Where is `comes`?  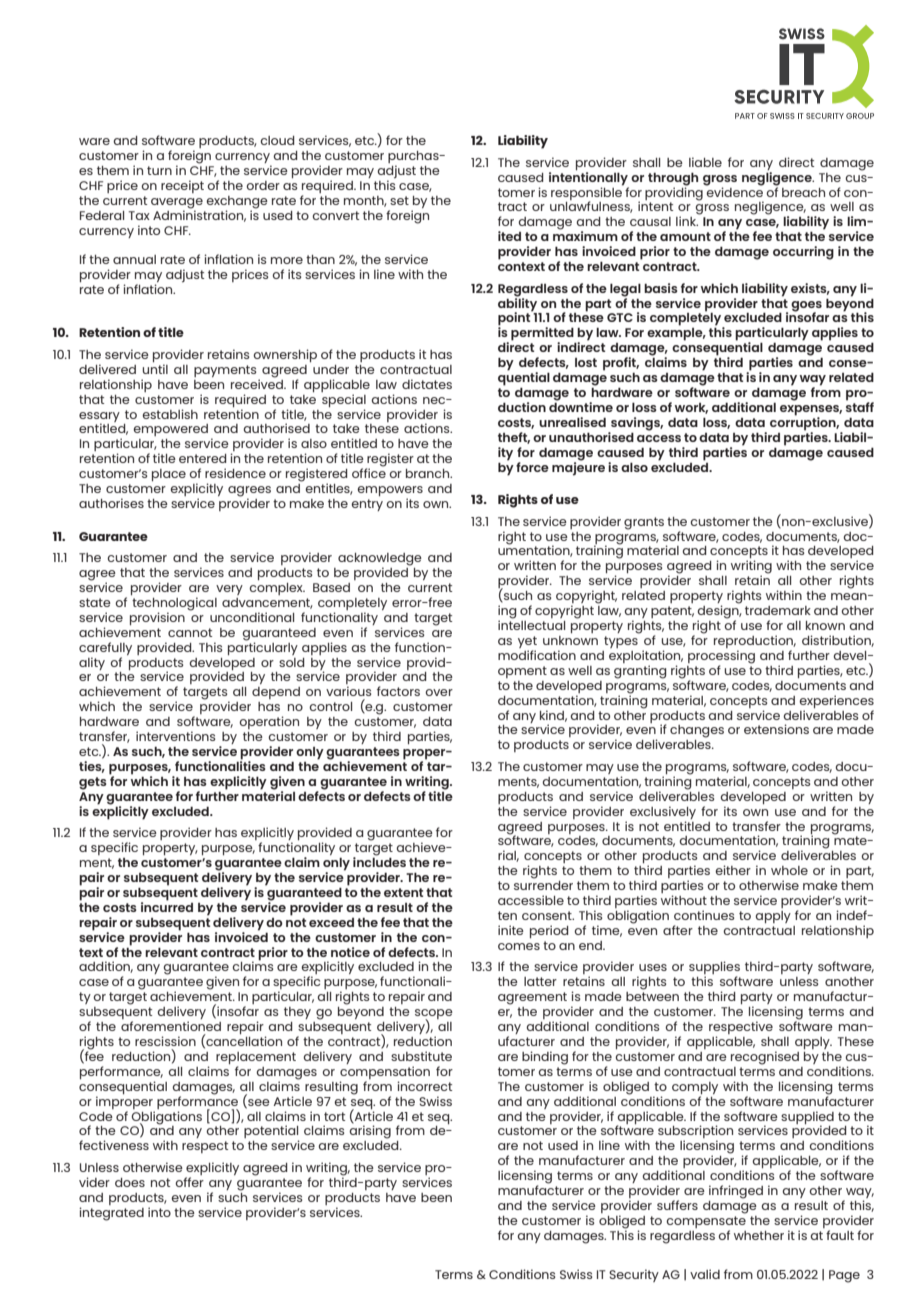
comes is located at coordinates (519, 946).
